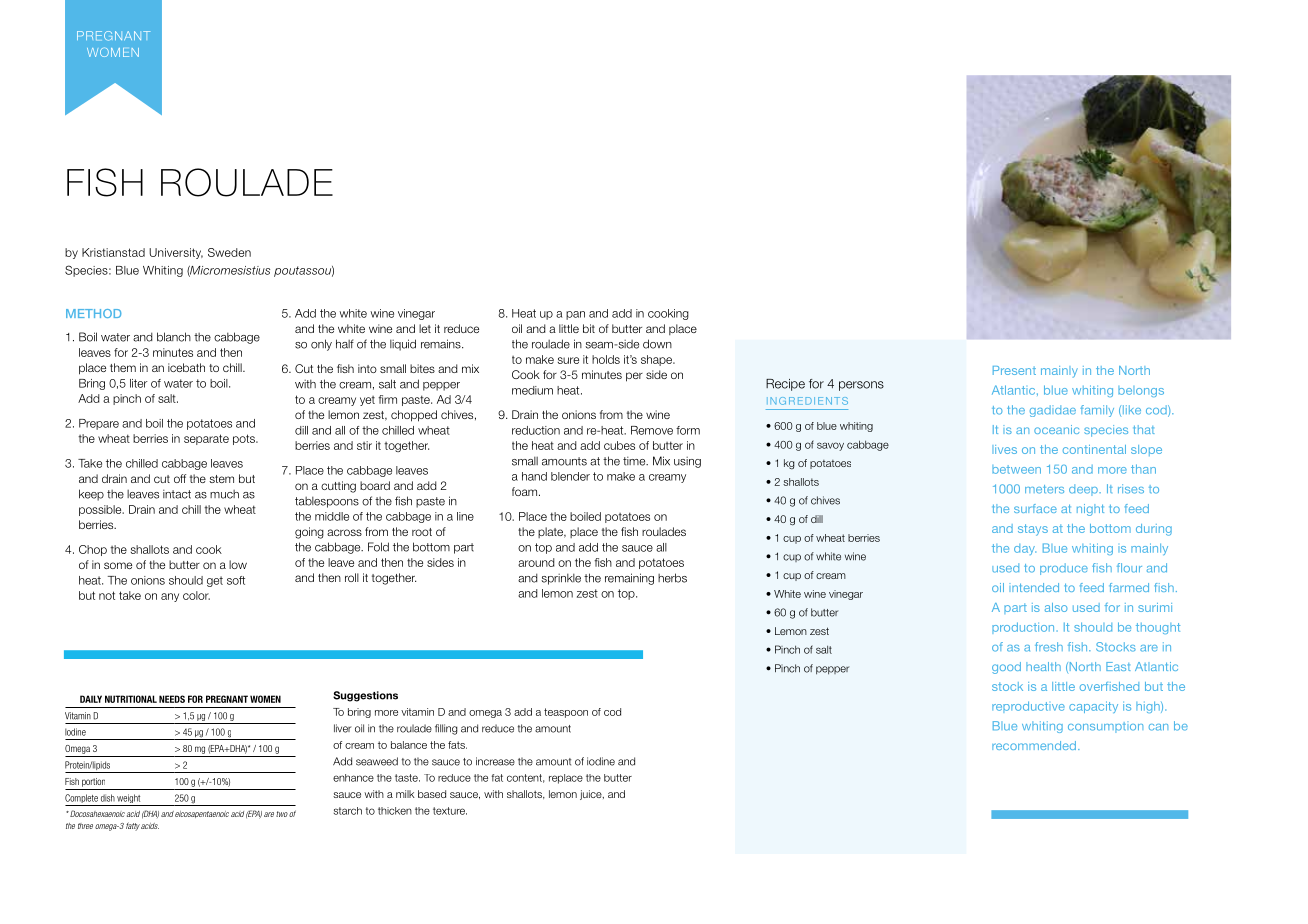 The width and height of the screenshot is (1308, 924). I want to click on reproductive, so click(1028, 707).
